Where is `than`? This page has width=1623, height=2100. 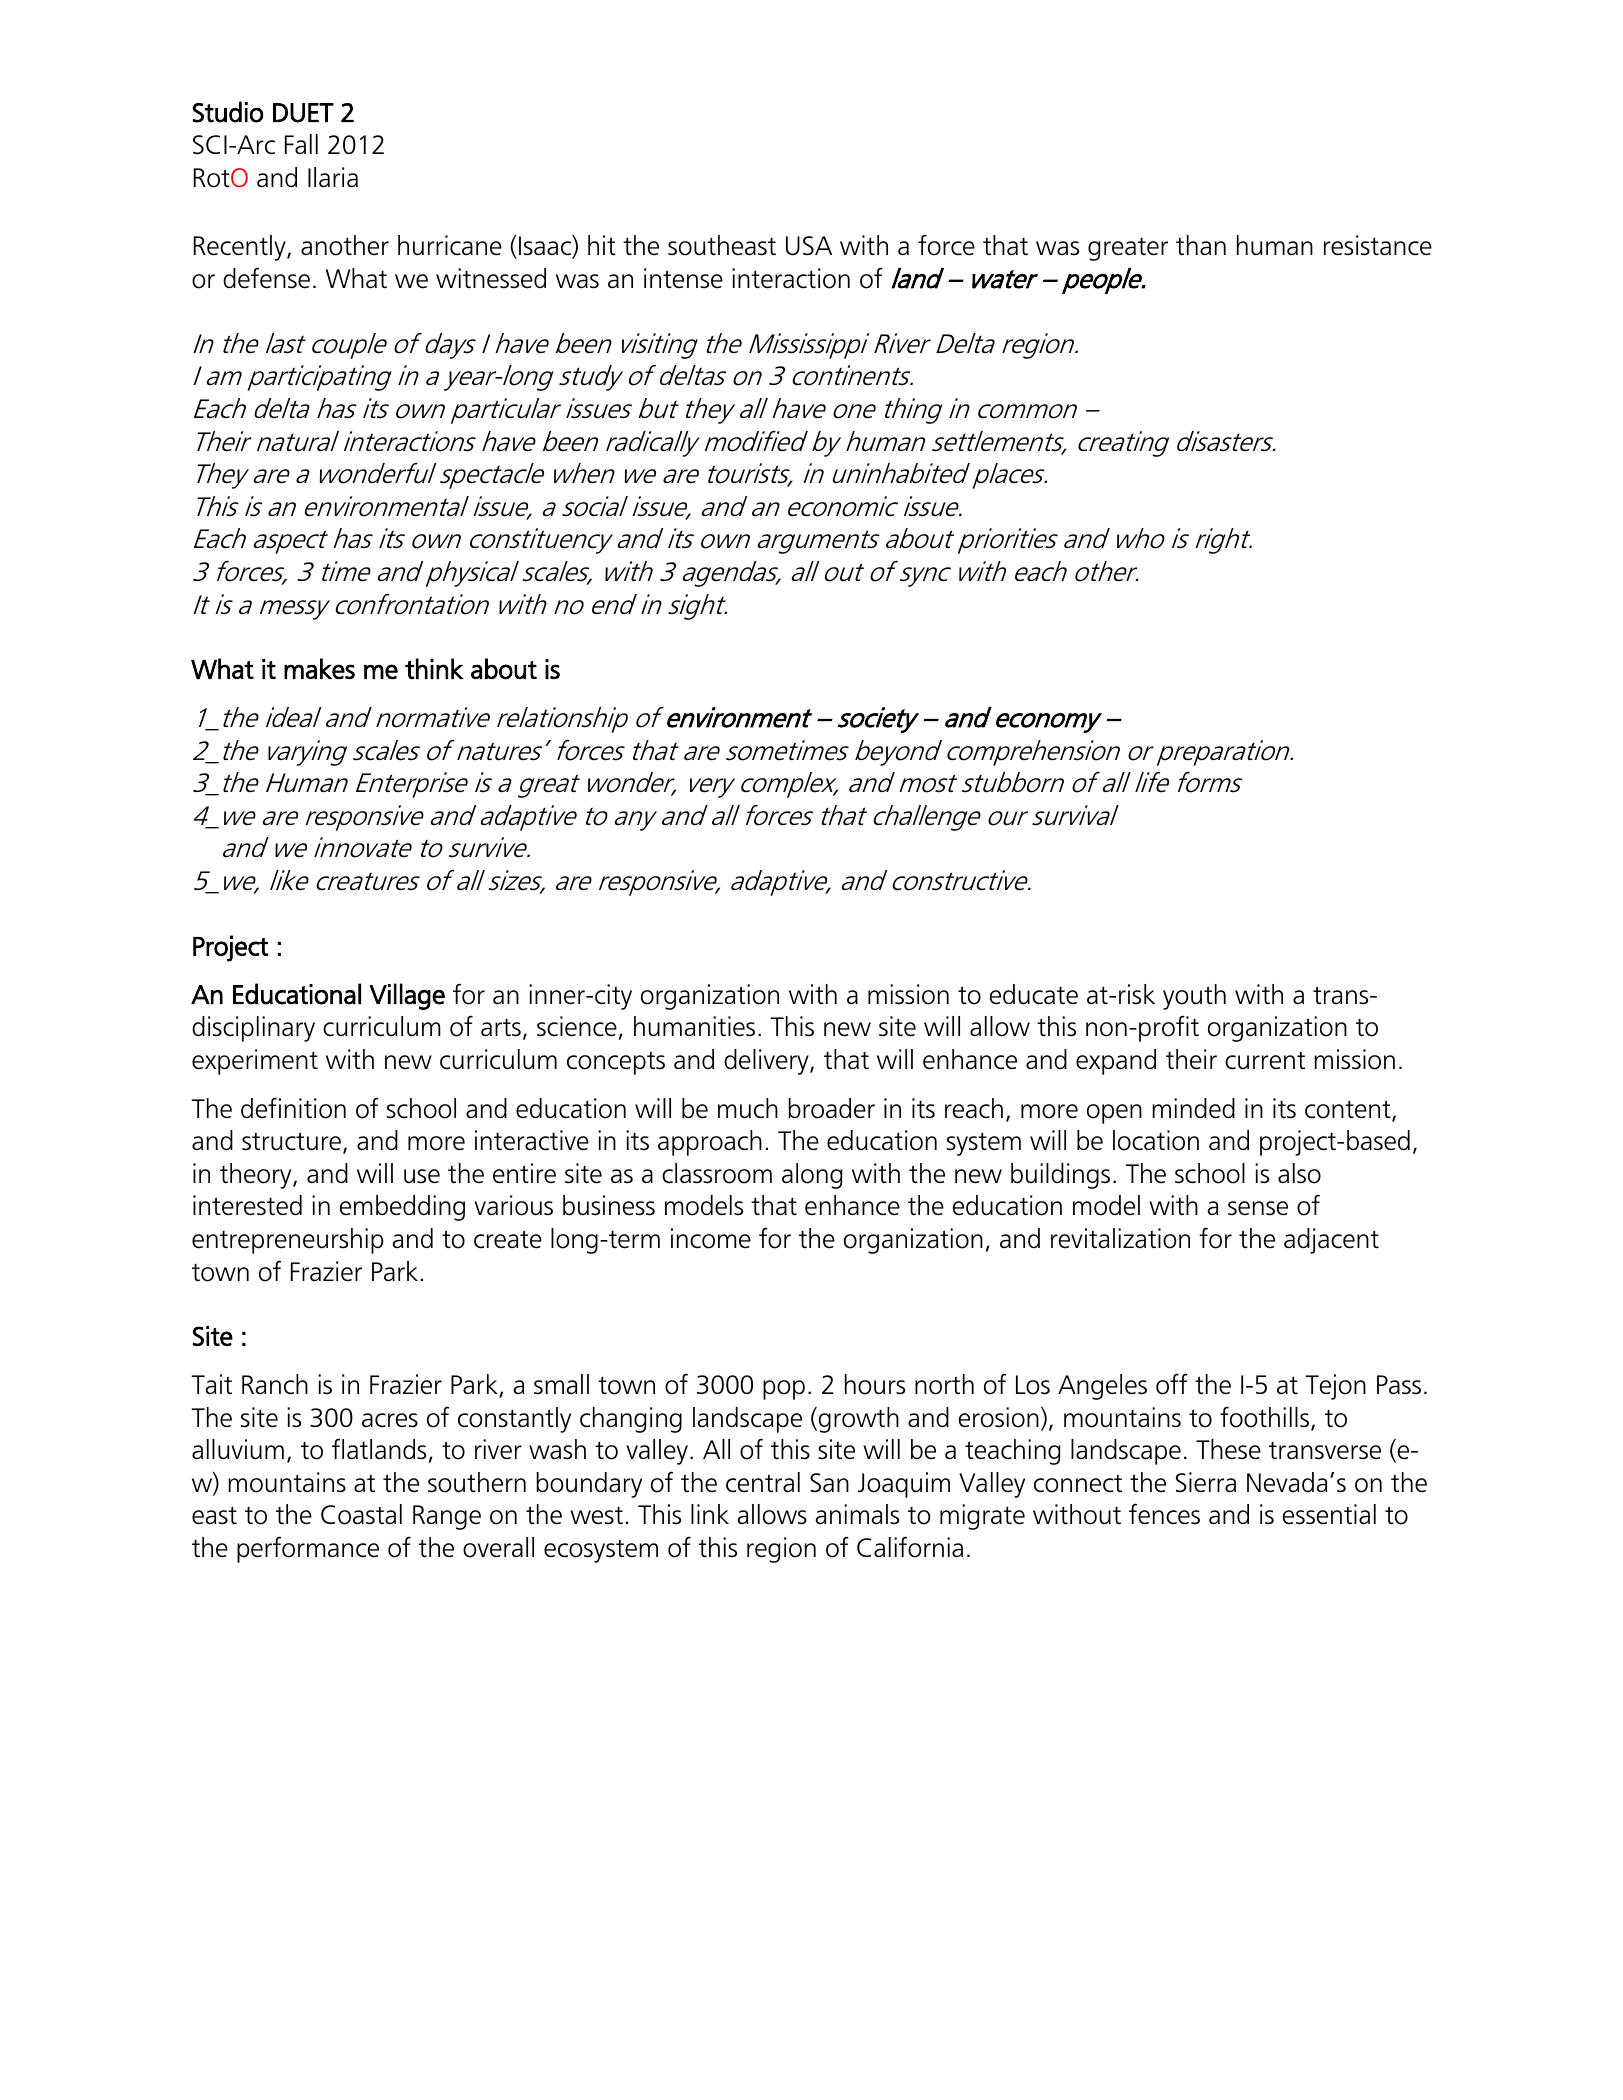
than is located at coordinates (1201, 245).
